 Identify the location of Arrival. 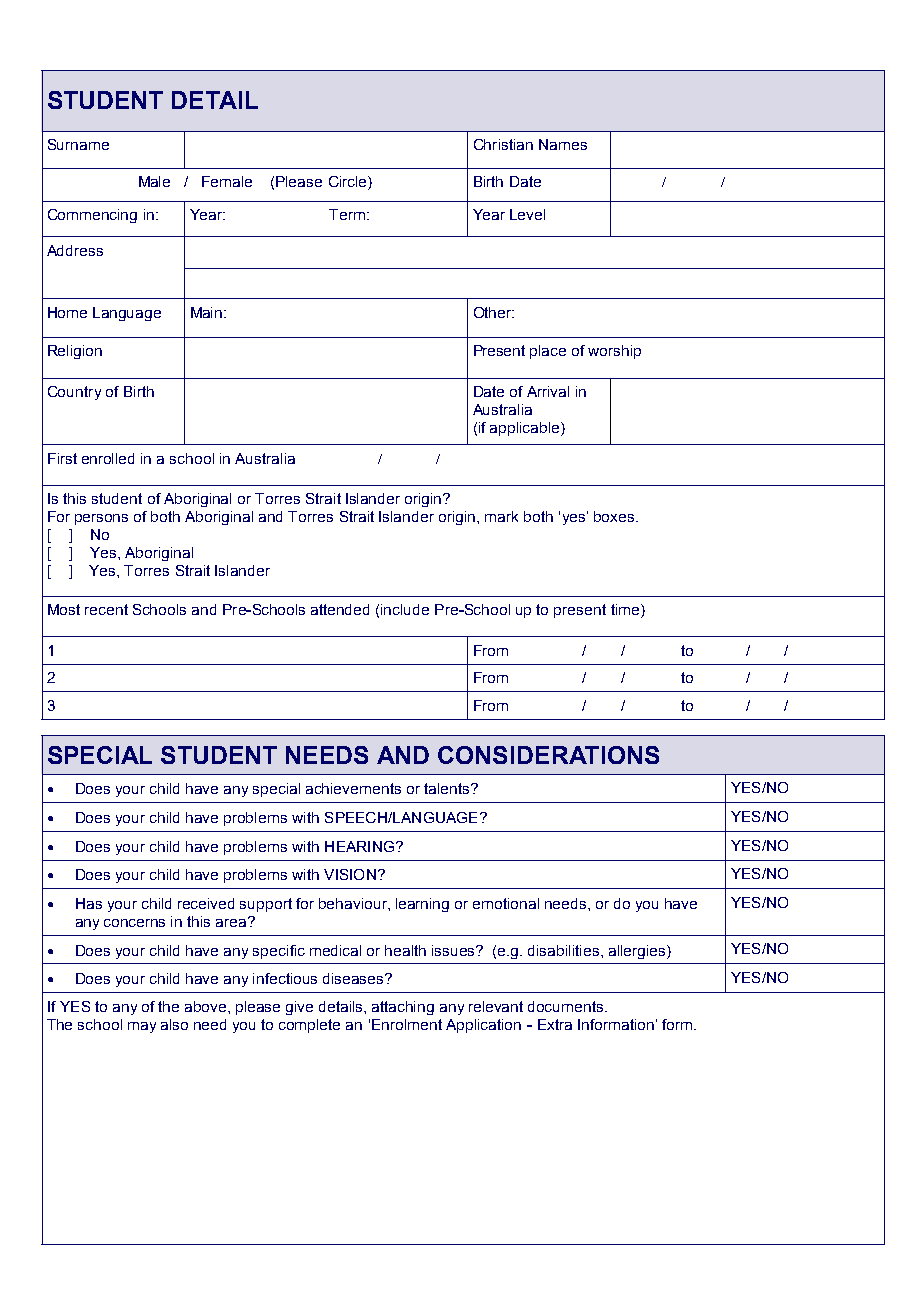
(548, 391).
